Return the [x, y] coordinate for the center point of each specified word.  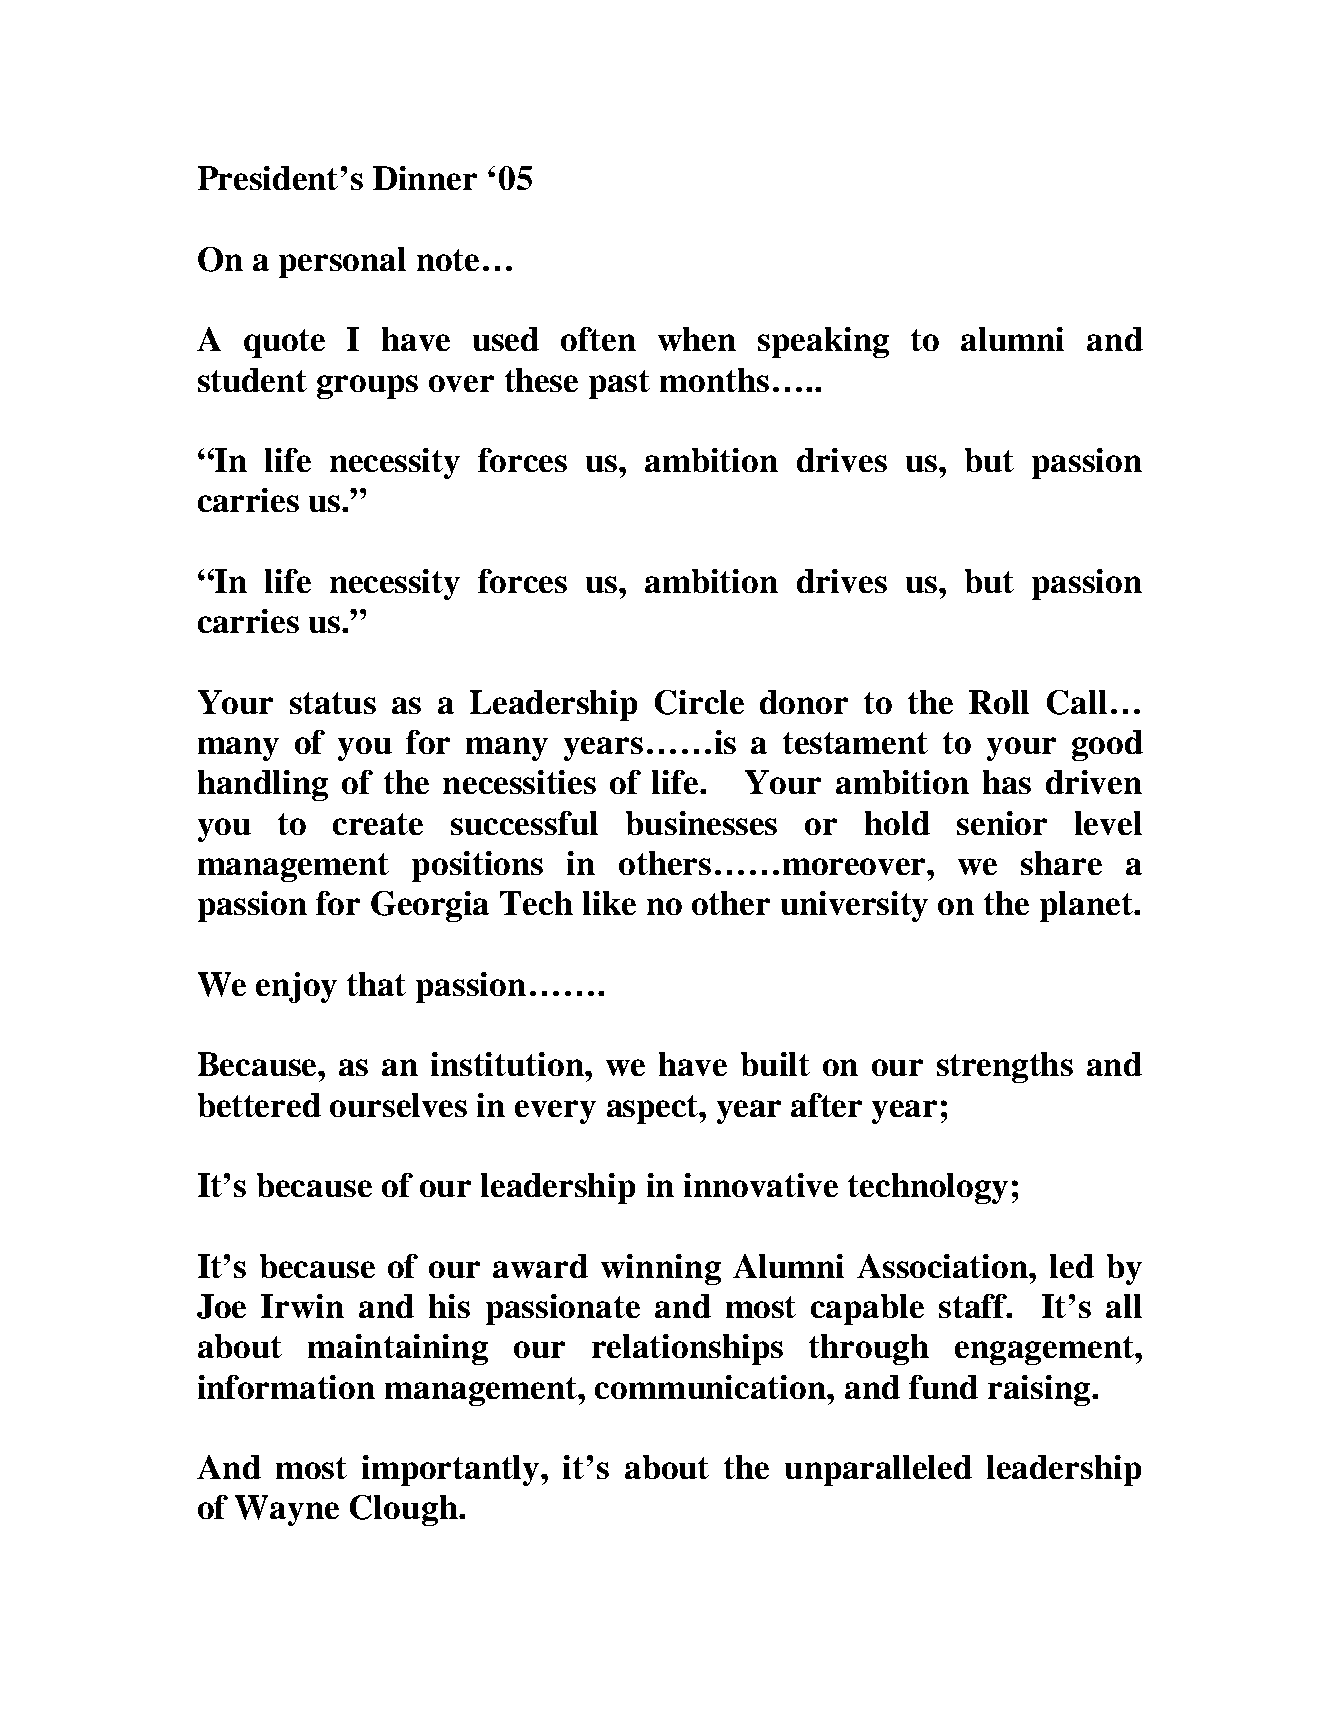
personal [342, 262]
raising [1040, 1390]
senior [1002, 823]
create [378, 824]
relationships [687, 1349]
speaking [823, 342]
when [697, 339]
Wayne [287, 1510]
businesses [701, 823]
